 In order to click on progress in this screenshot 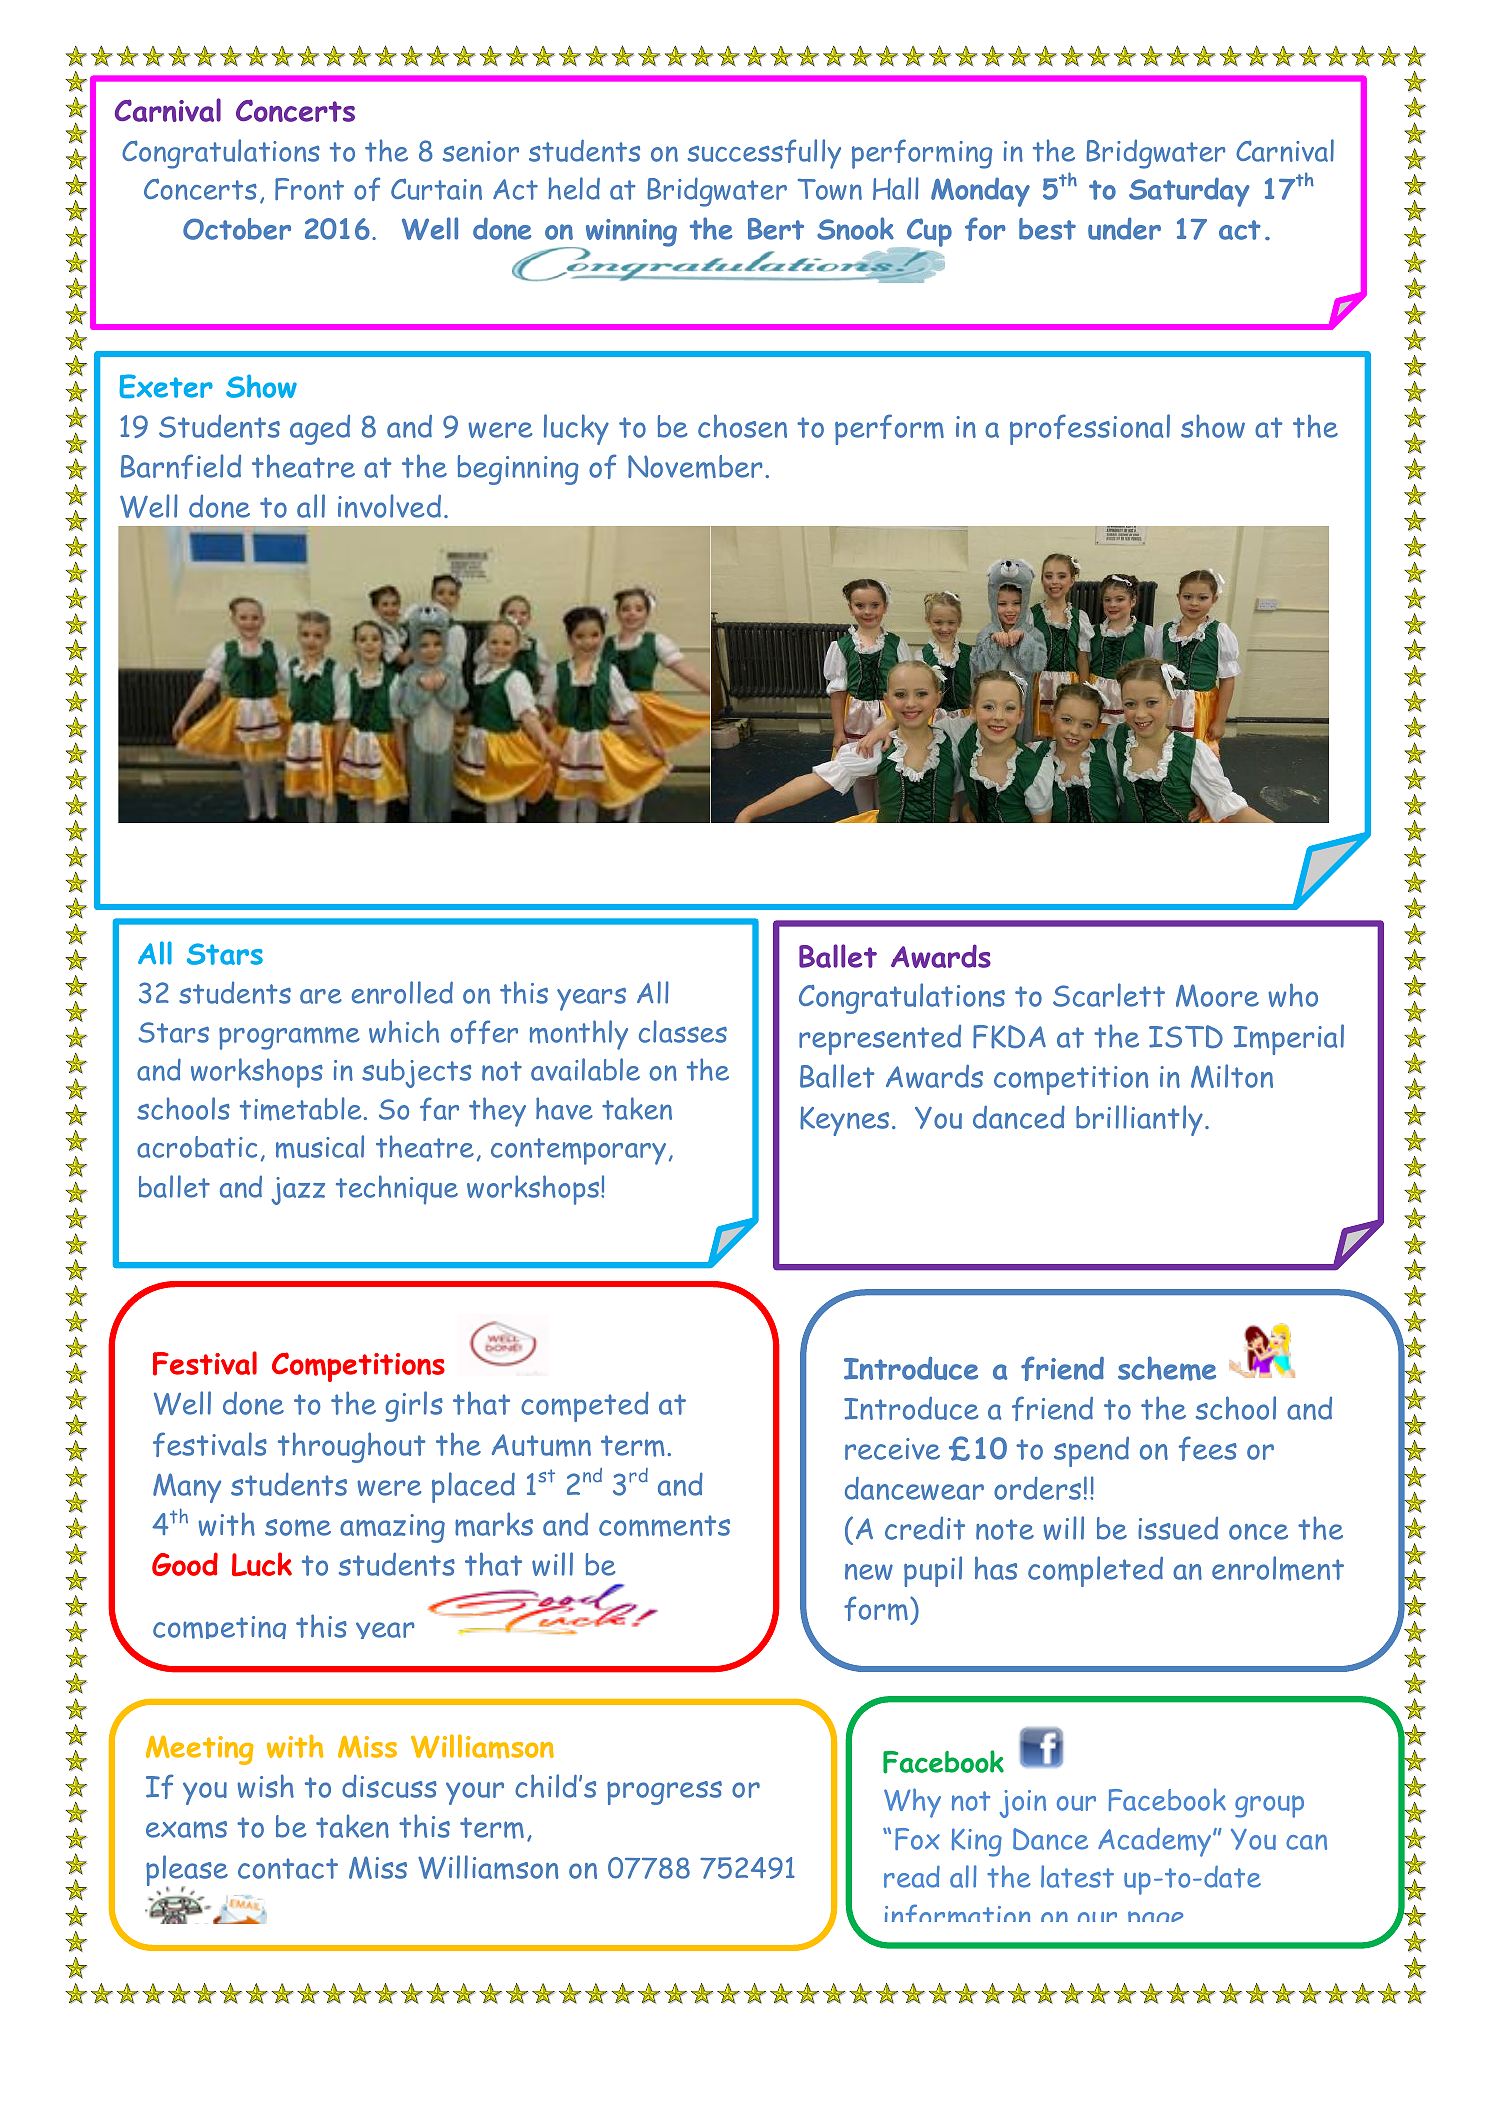, I will do `click(664, 1793)`.
